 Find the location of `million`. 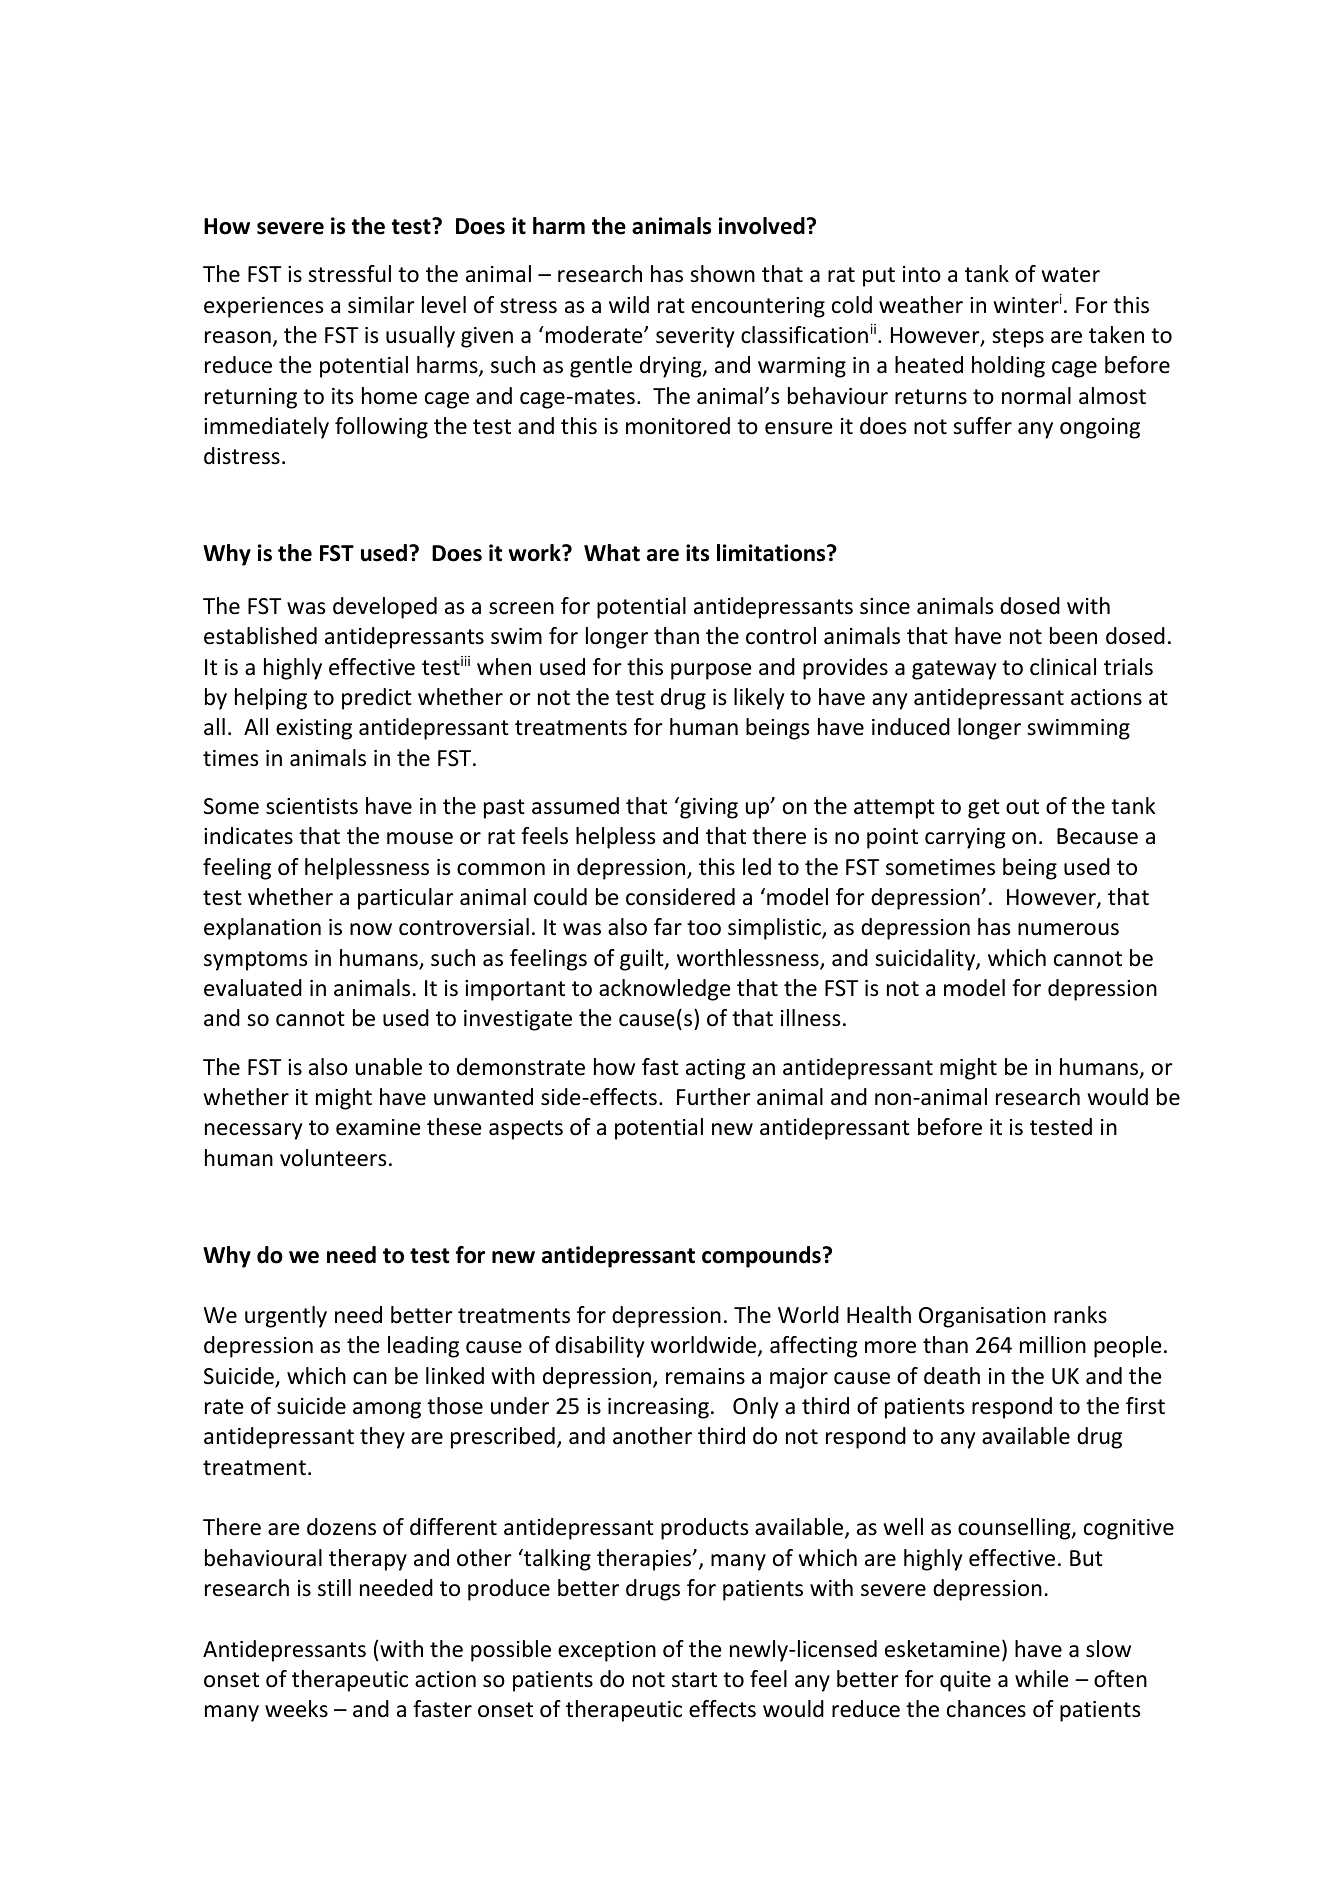

million is located at coordinates (1053, 1345).
